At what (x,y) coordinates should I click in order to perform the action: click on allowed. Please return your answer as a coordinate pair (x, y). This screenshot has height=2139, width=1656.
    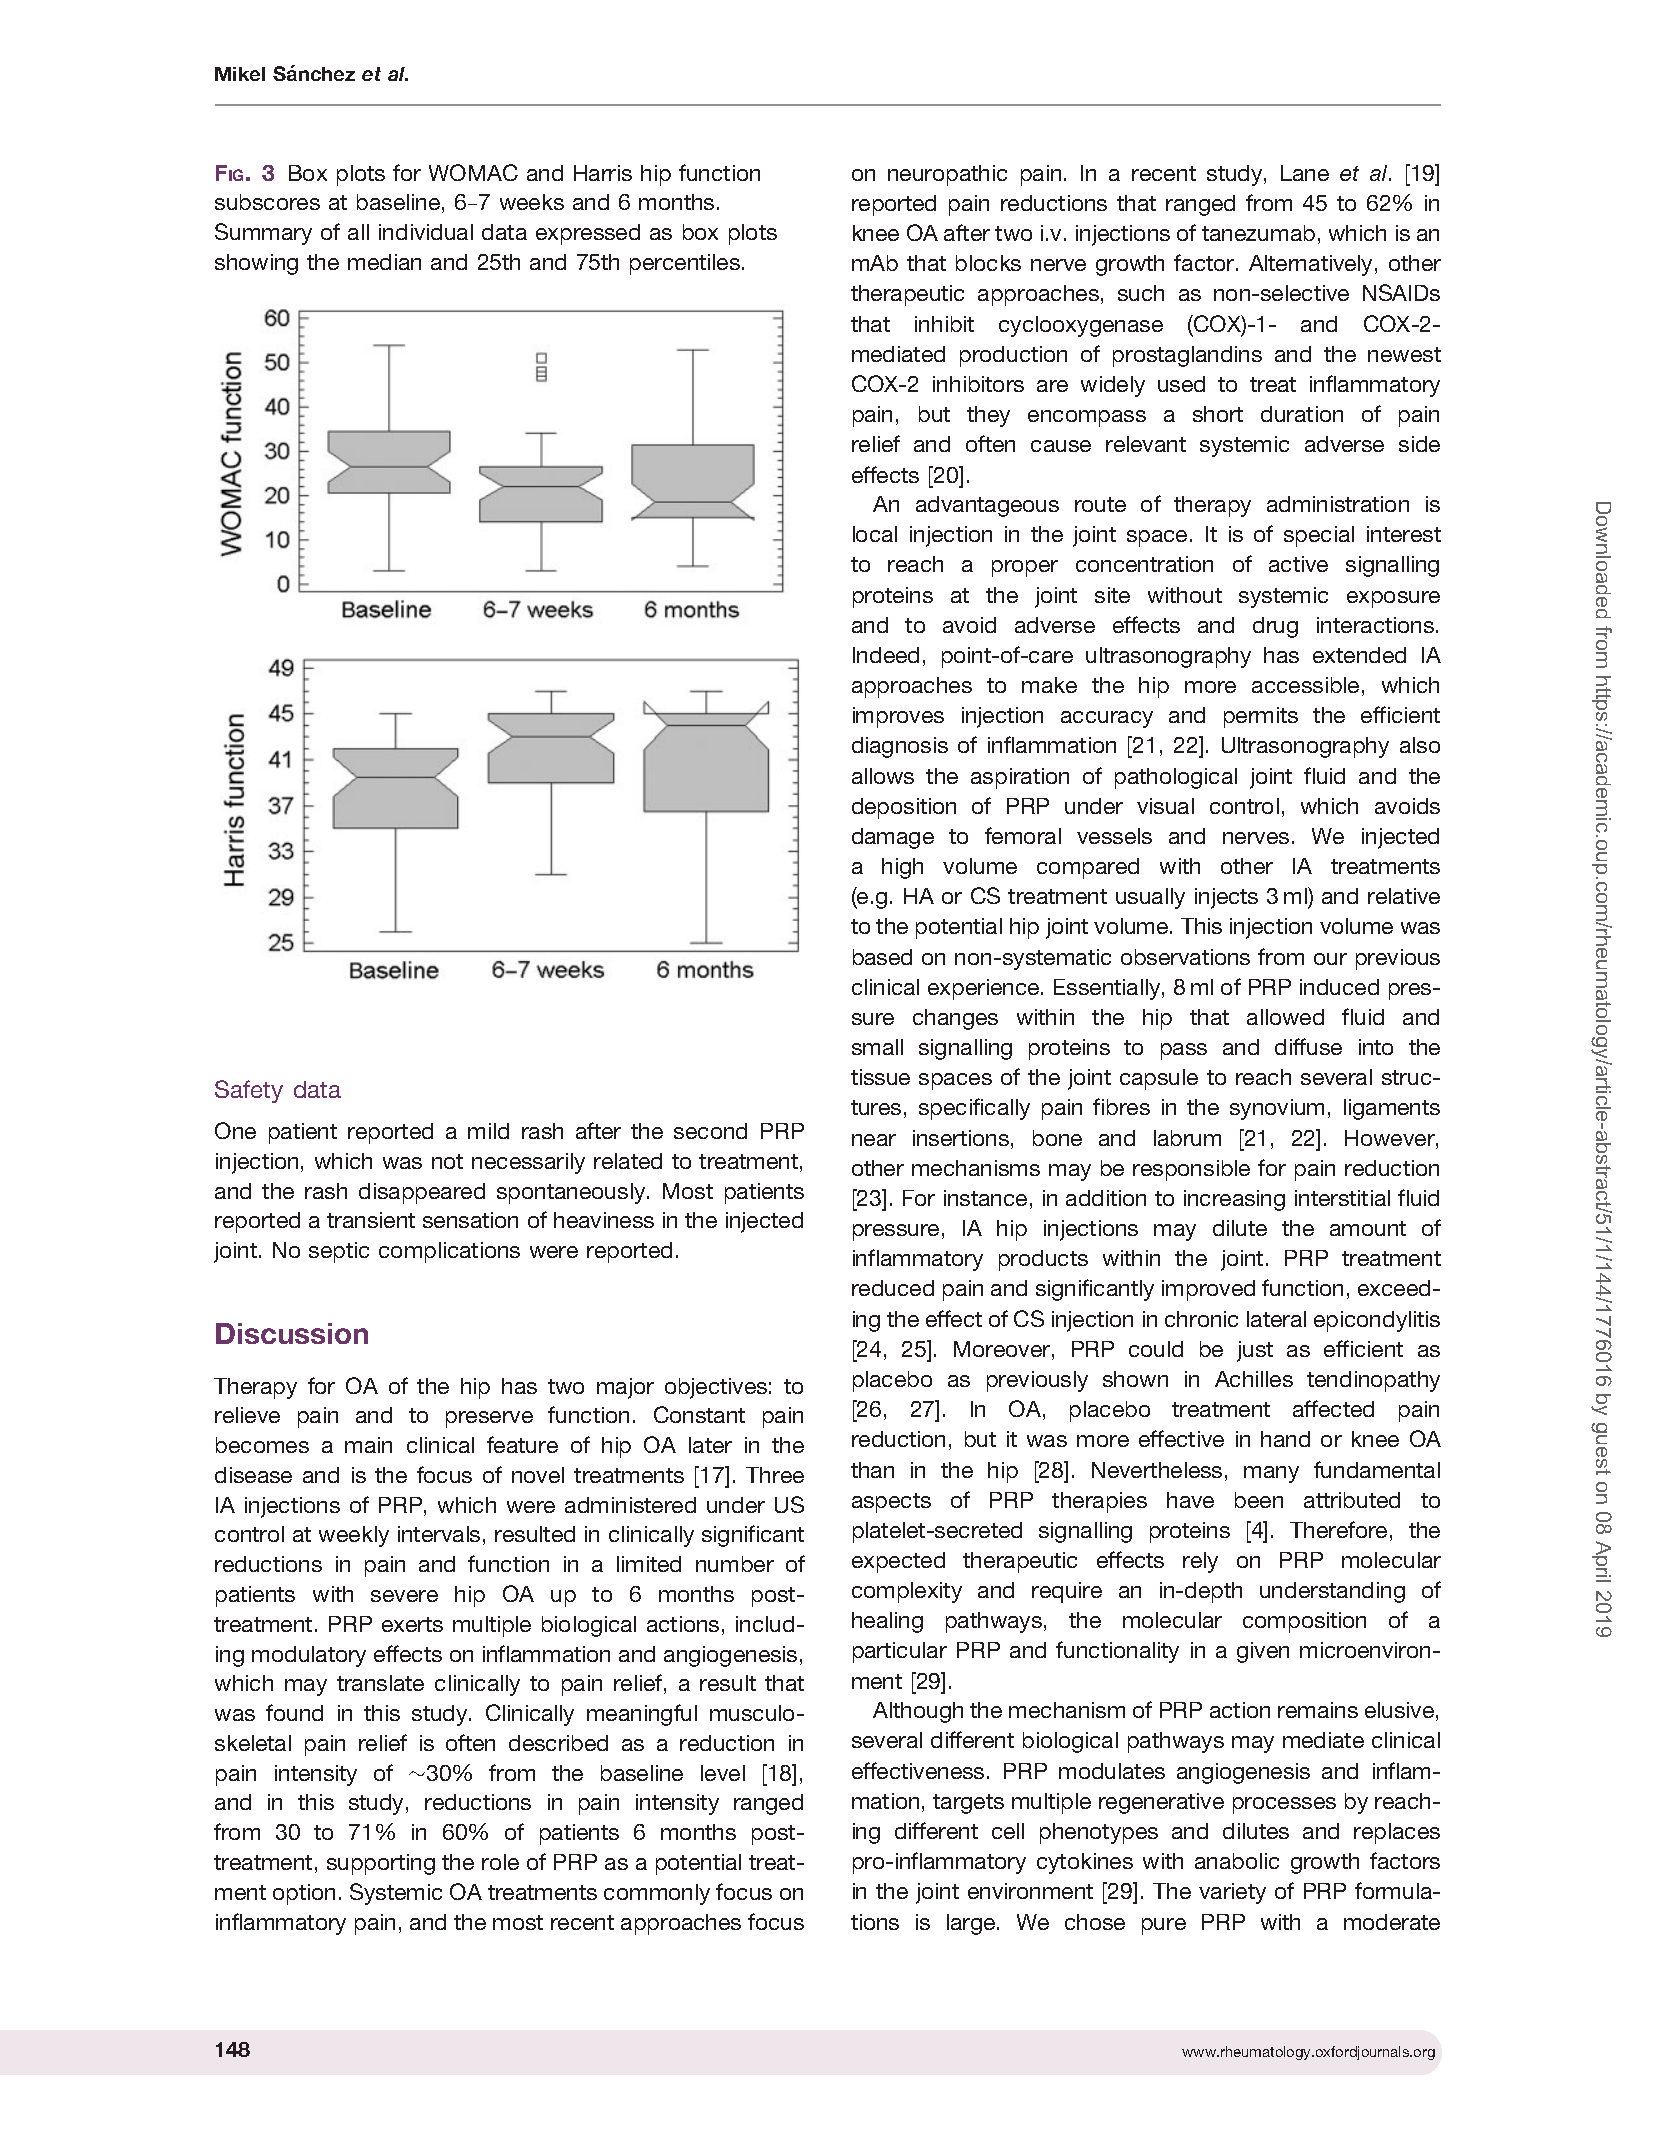
    Looking at the image, I should click on (1285, 1017).
